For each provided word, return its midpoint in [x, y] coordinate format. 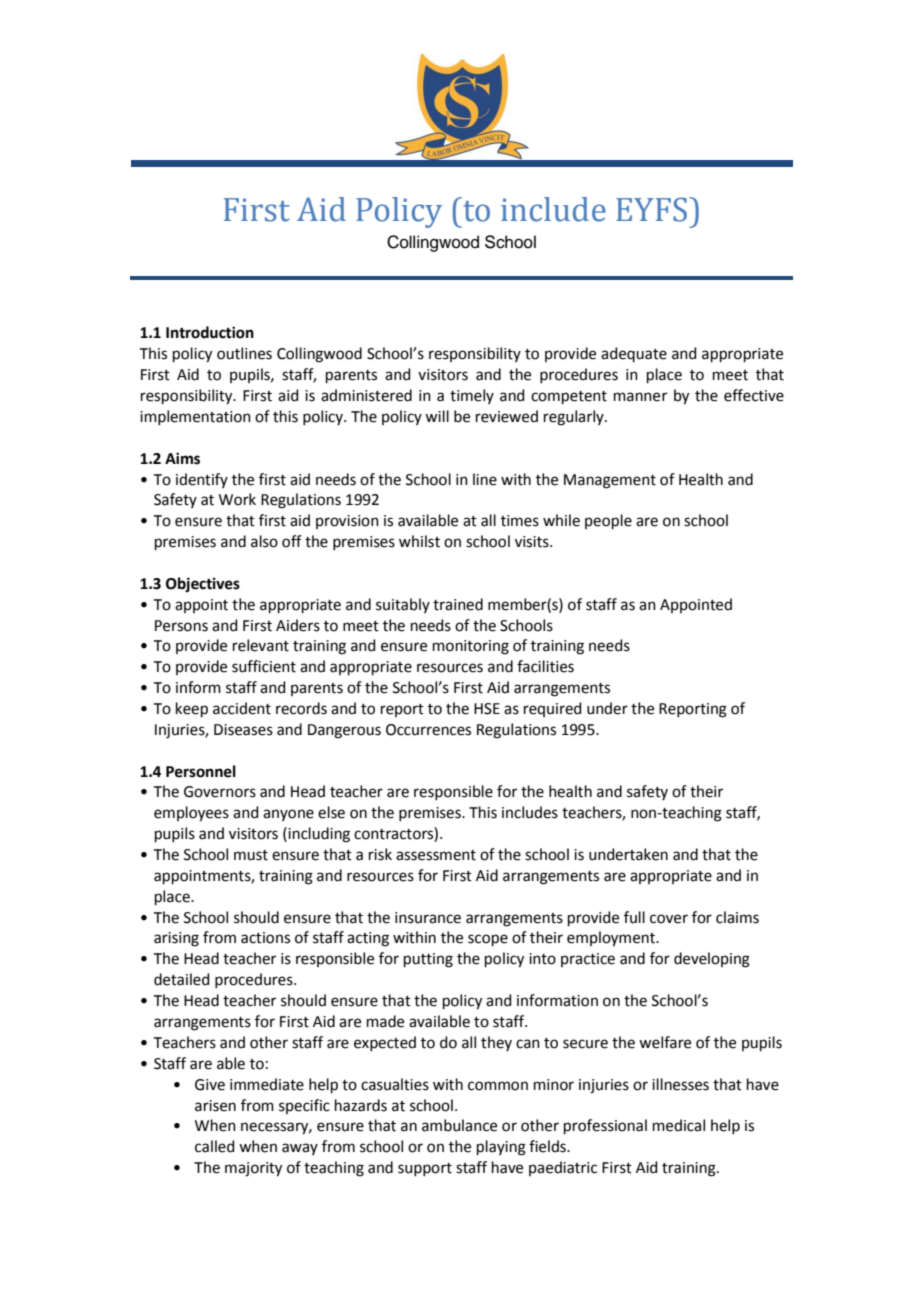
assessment [436, 855]
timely [472, 396]
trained [458, 604]
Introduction [210, 332]
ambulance [459, 1125]
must [251, 855]
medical [679, 1125]
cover [669, 919]
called [215, 1146]
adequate [634, 354]
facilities [545, 666]
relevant [261, 645]
